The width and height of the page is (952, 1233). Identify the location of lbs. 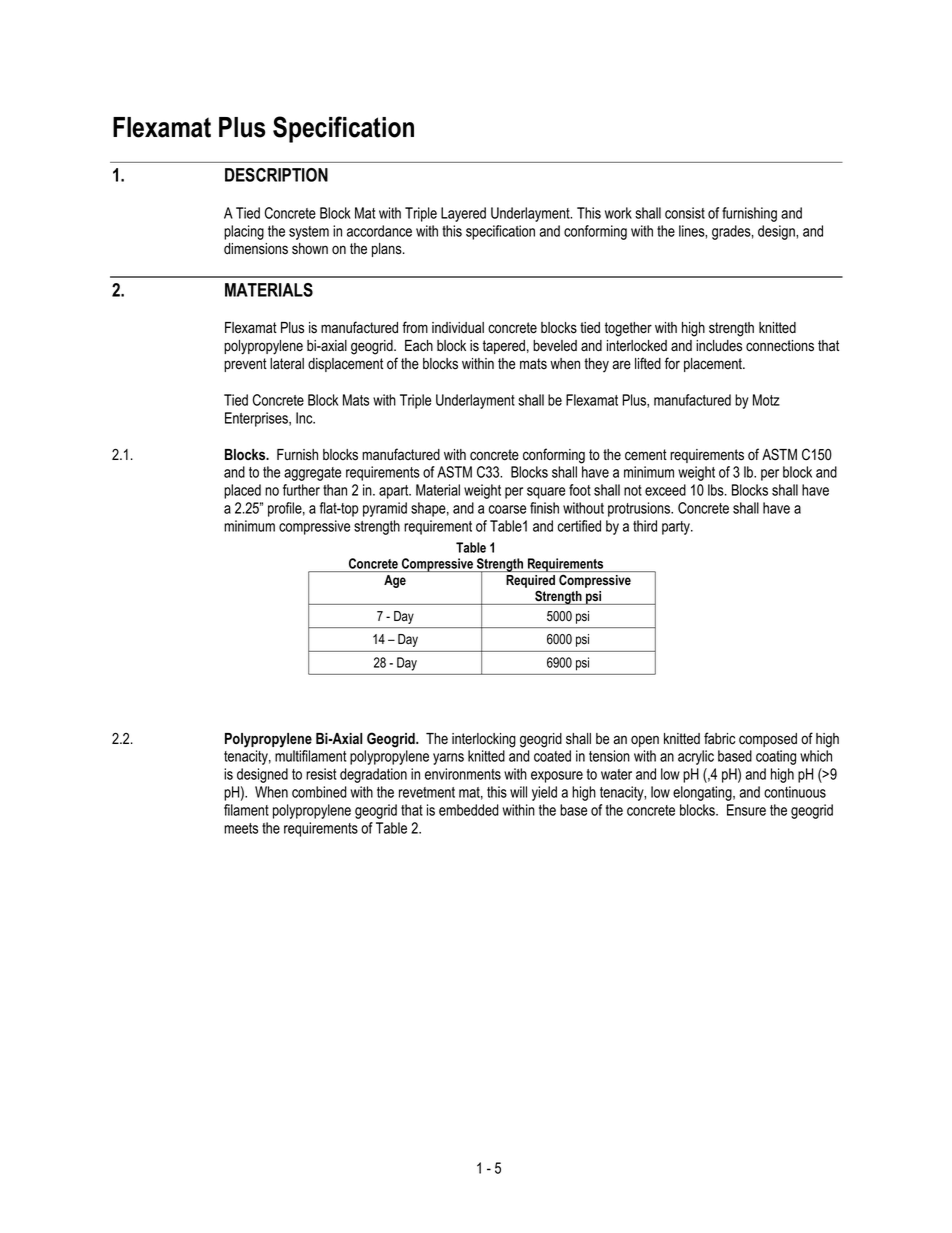
(717, 490).
